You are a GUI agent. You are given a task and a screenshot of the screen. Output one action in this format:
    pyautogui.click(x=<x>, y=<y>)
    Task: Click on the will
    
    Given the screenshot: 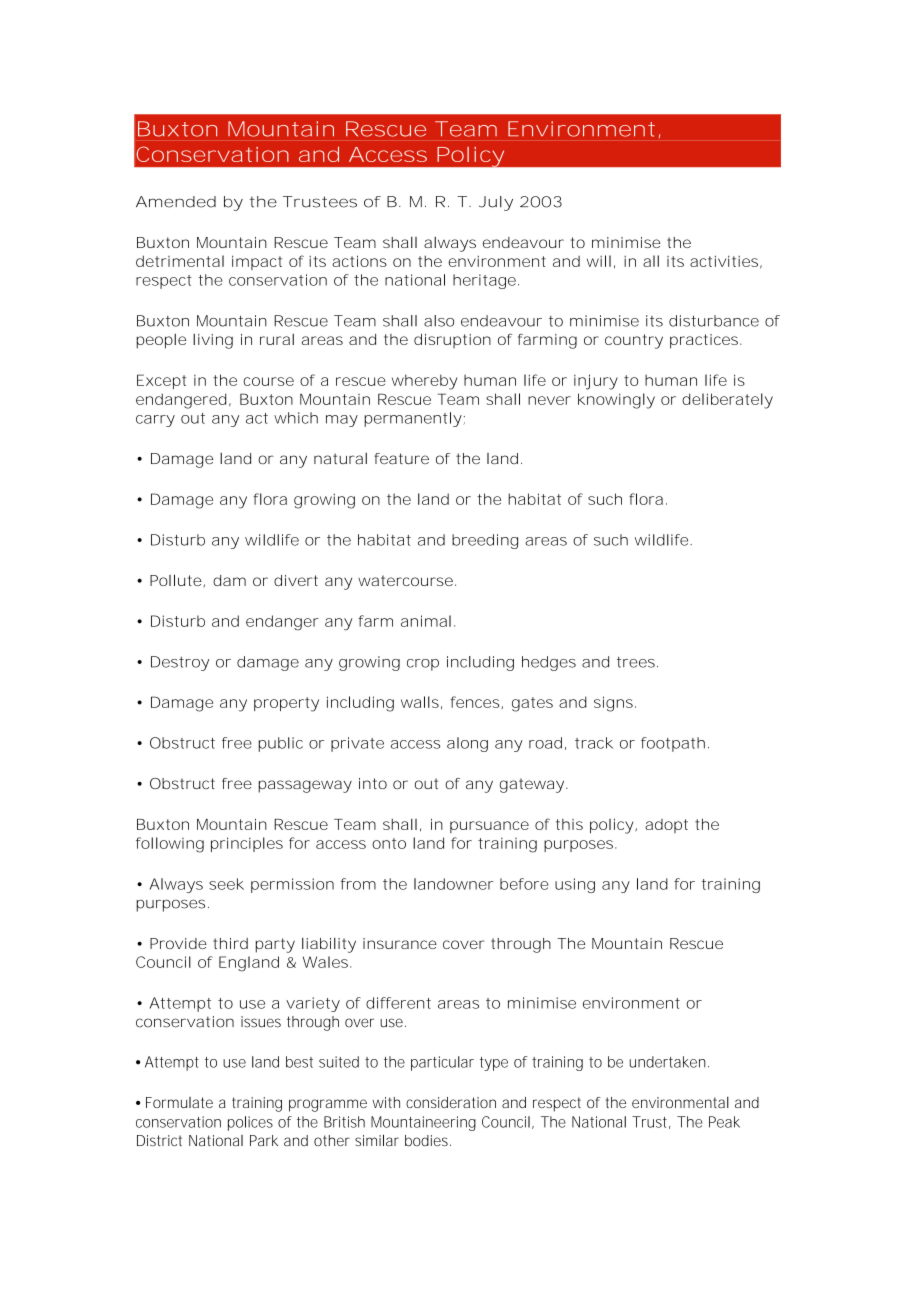 What is the action you would take?
    pyautogui.click(x=599, y=261)
